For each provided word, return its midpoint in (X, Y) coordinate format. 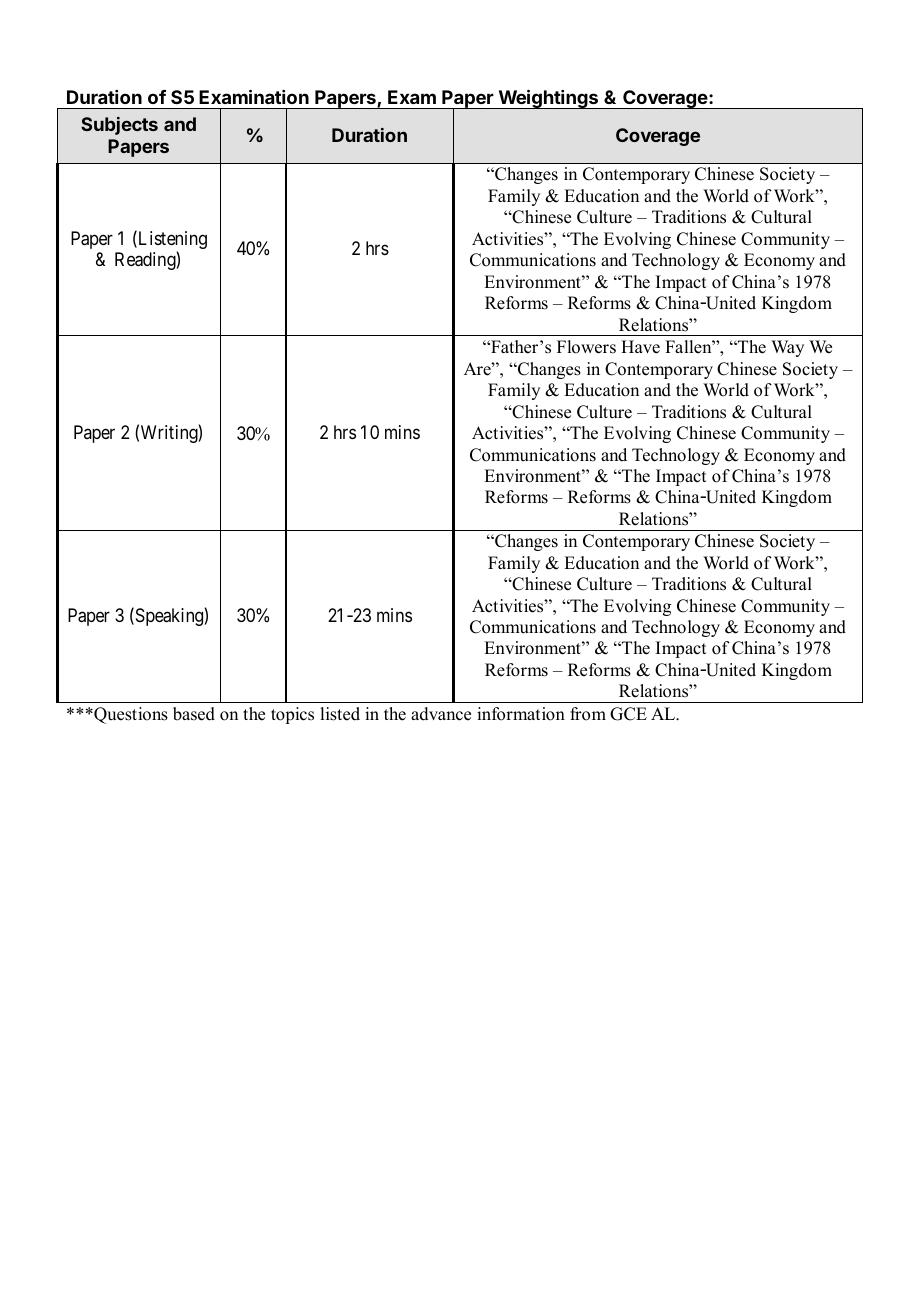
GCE (628, 714)
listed (340, 714)
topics (292, 715)
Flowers (586, 347)
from (588, 714)
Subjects (119, 126)
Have (640, 347)
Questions (130, 715)
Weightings (548, 99)
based (194, 714)
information (521, 714)
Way (787, 348)
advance (441, 714)
